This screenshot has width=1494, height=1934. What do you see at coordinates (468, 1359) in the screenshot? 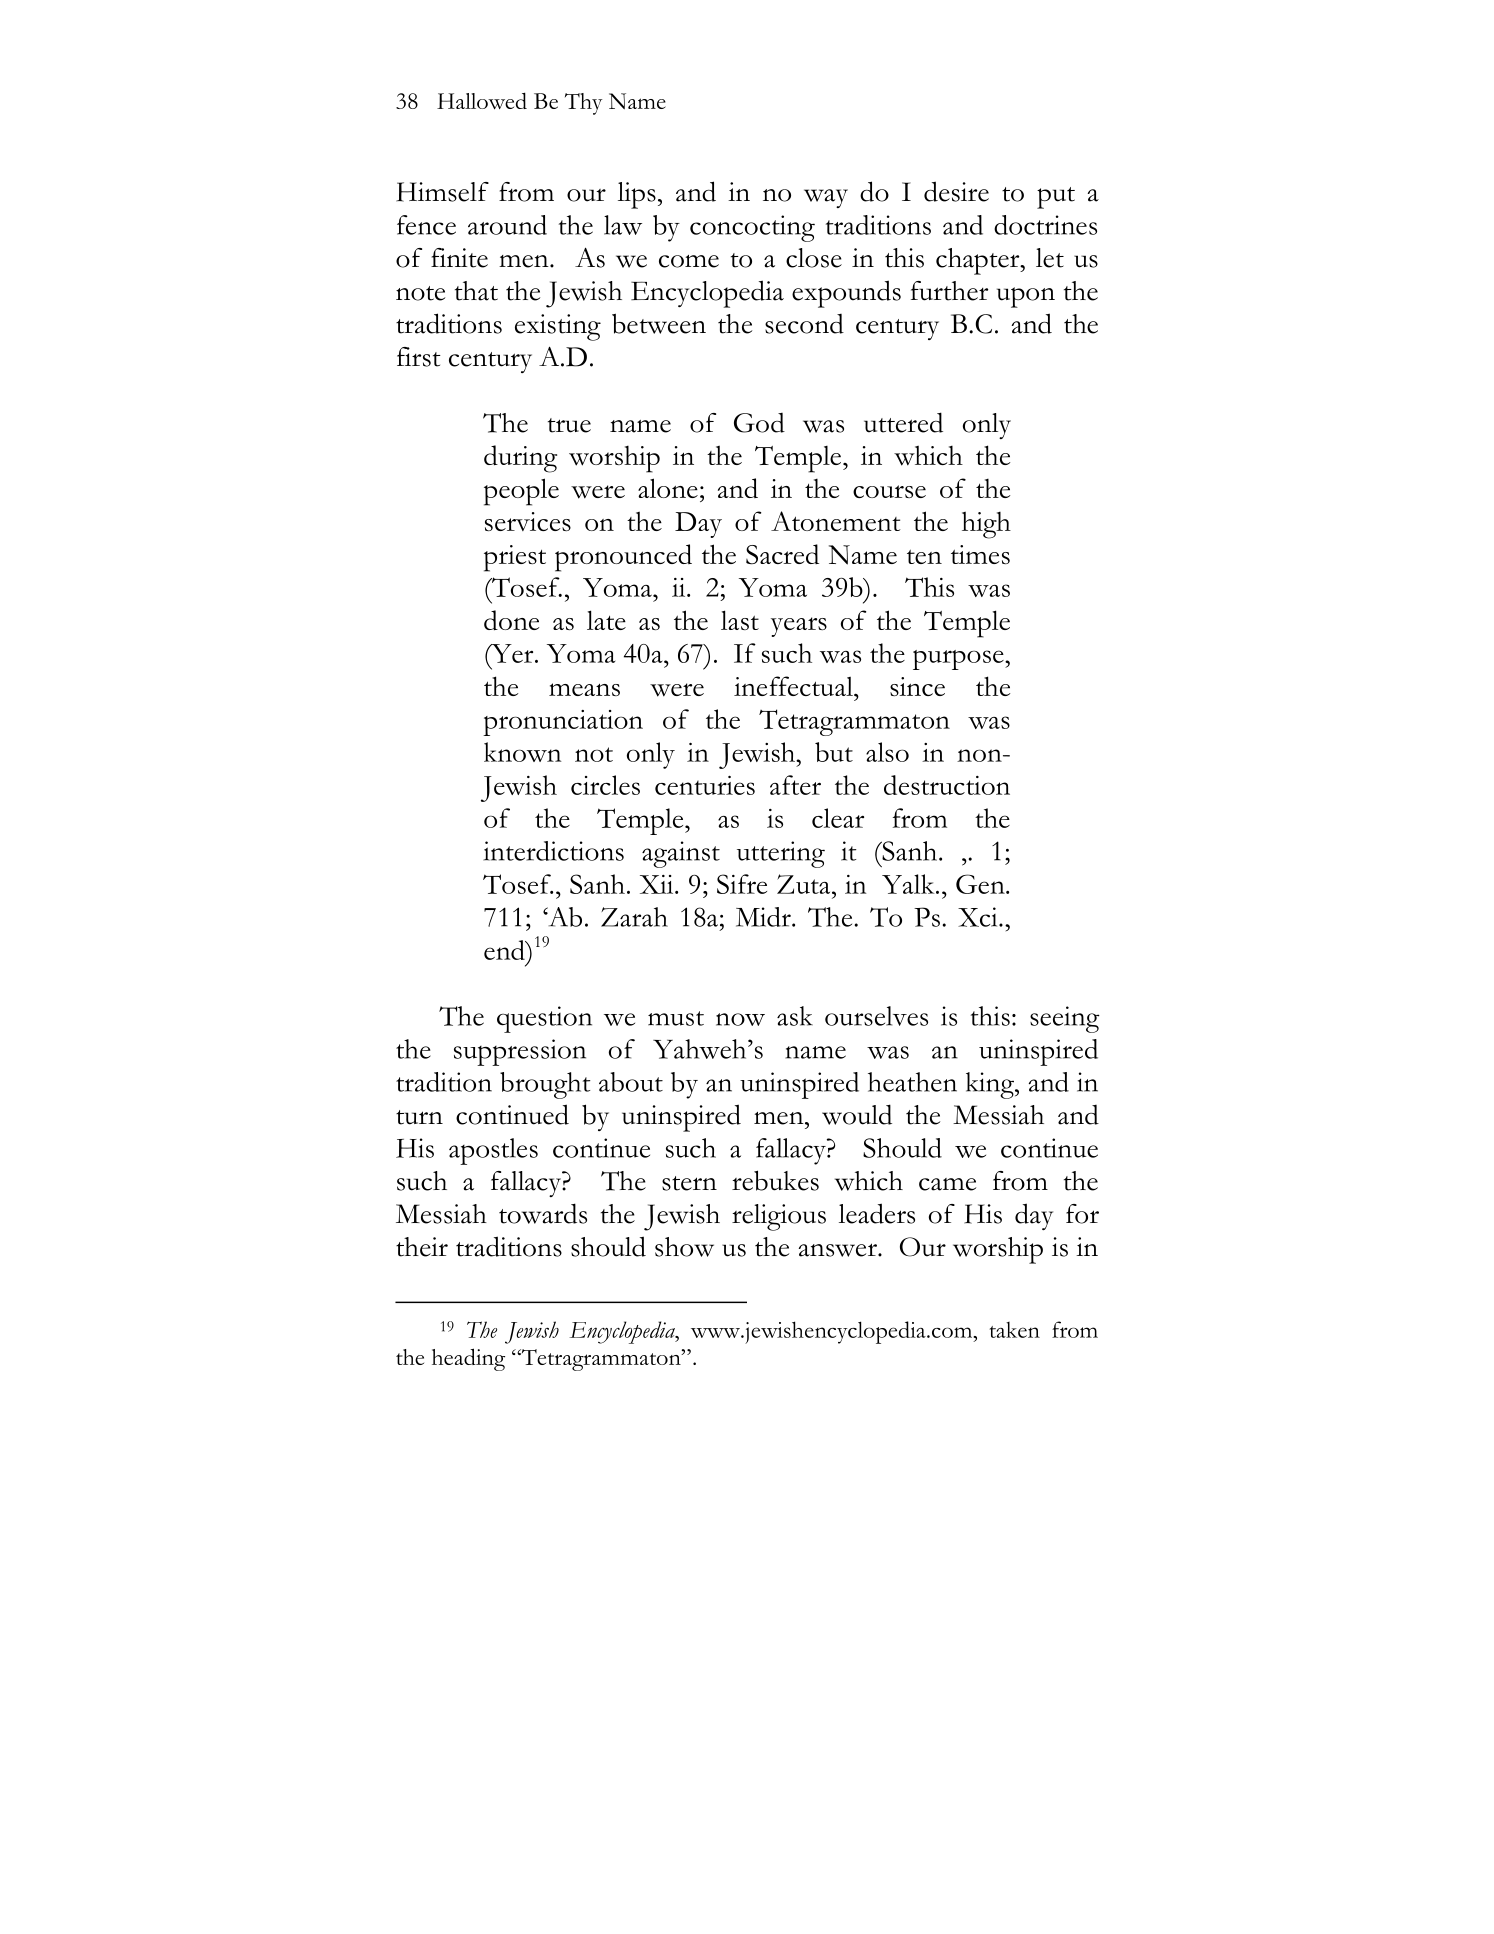
I see `heading` at bounding box center [468, 1359].
